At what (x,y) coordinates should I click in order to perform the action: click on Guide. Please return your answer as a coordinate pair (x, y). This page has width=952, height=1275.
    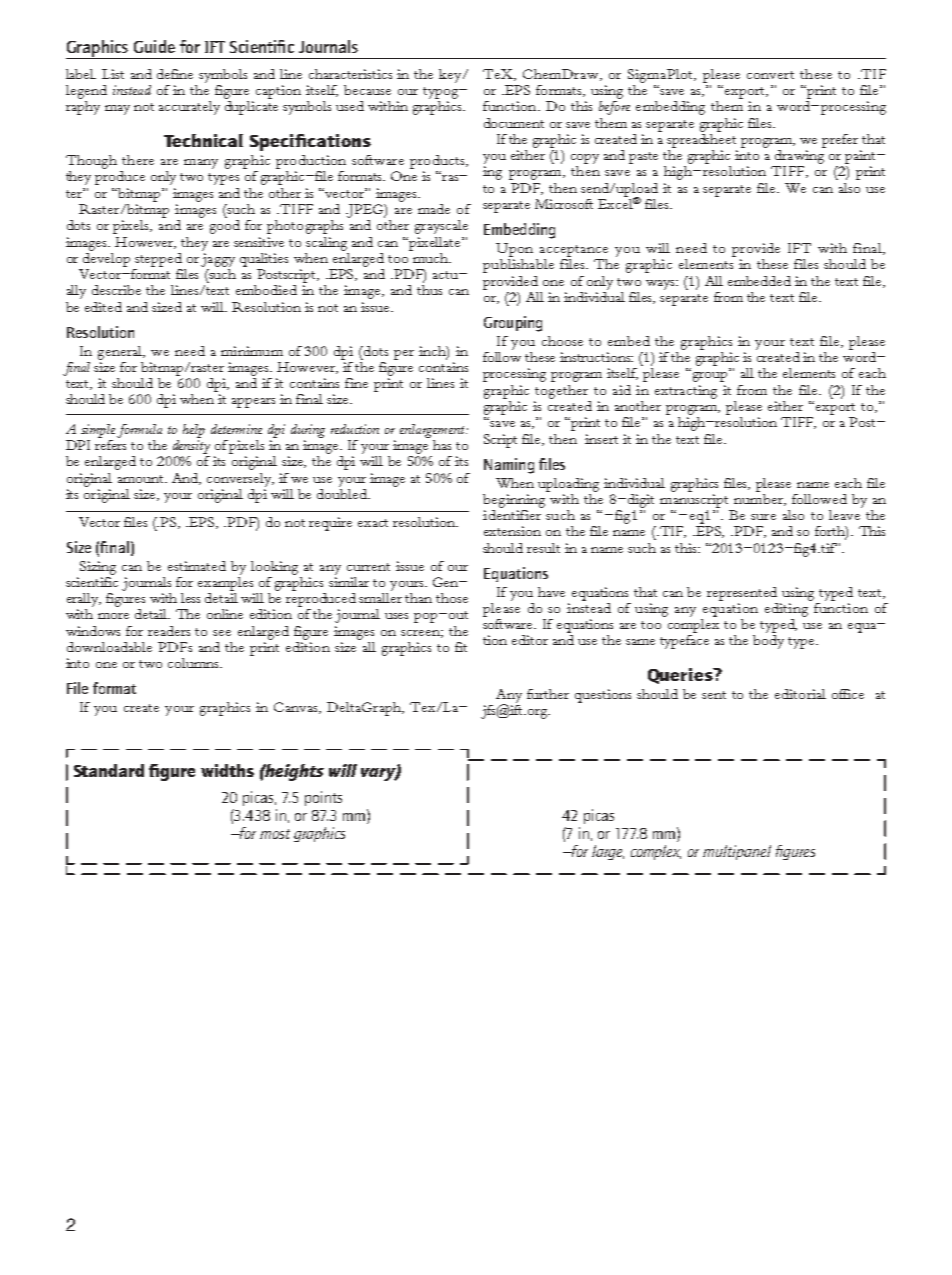
    Looking at the image, I should click on (154, 46).
